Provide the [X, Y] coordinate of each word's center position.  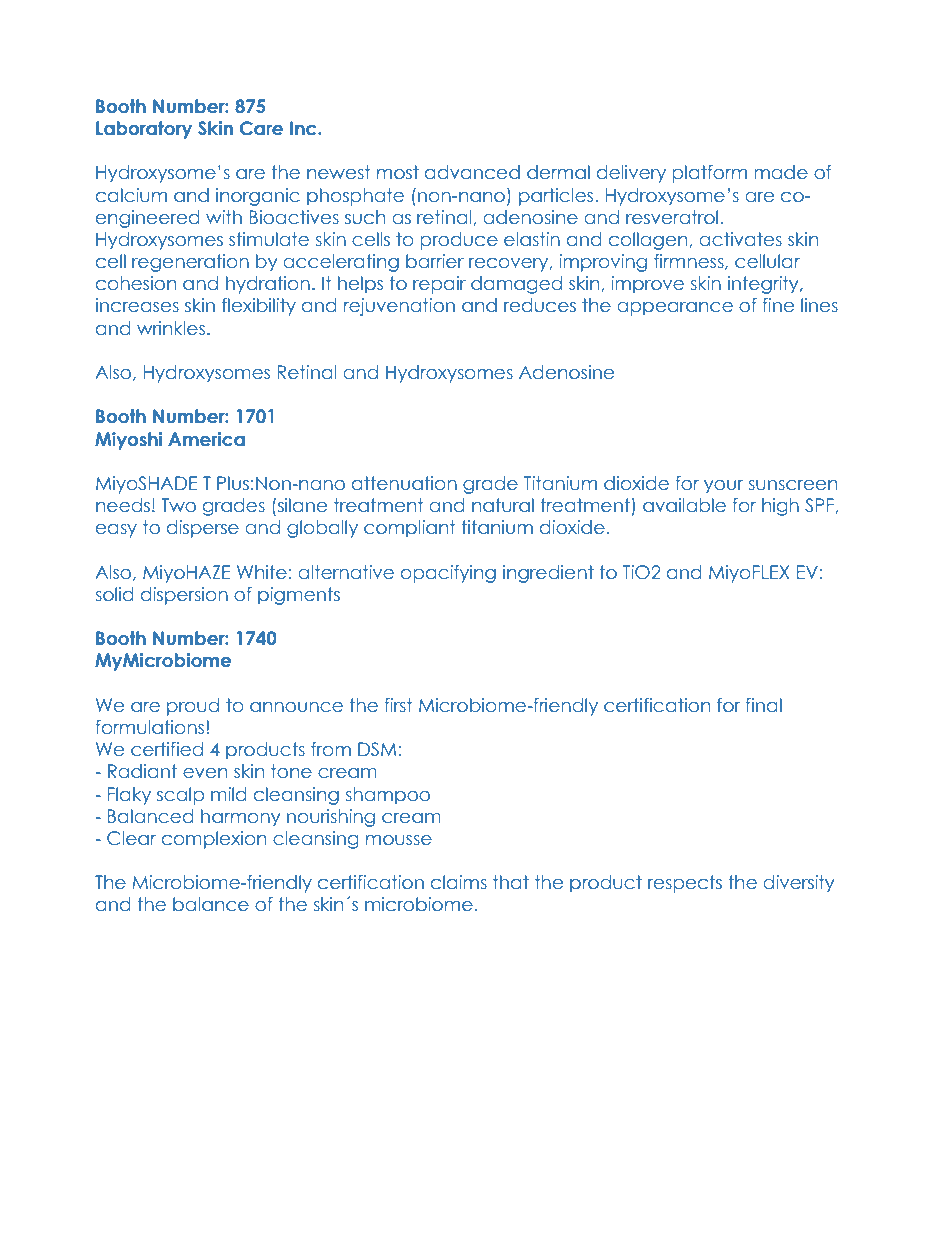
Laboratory [144, 130]
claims [459, 882]
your [723, 487]
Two [178, 505]
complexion [214, 840]
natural [503, 505]
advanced [472, 172]
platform [709, 174]
